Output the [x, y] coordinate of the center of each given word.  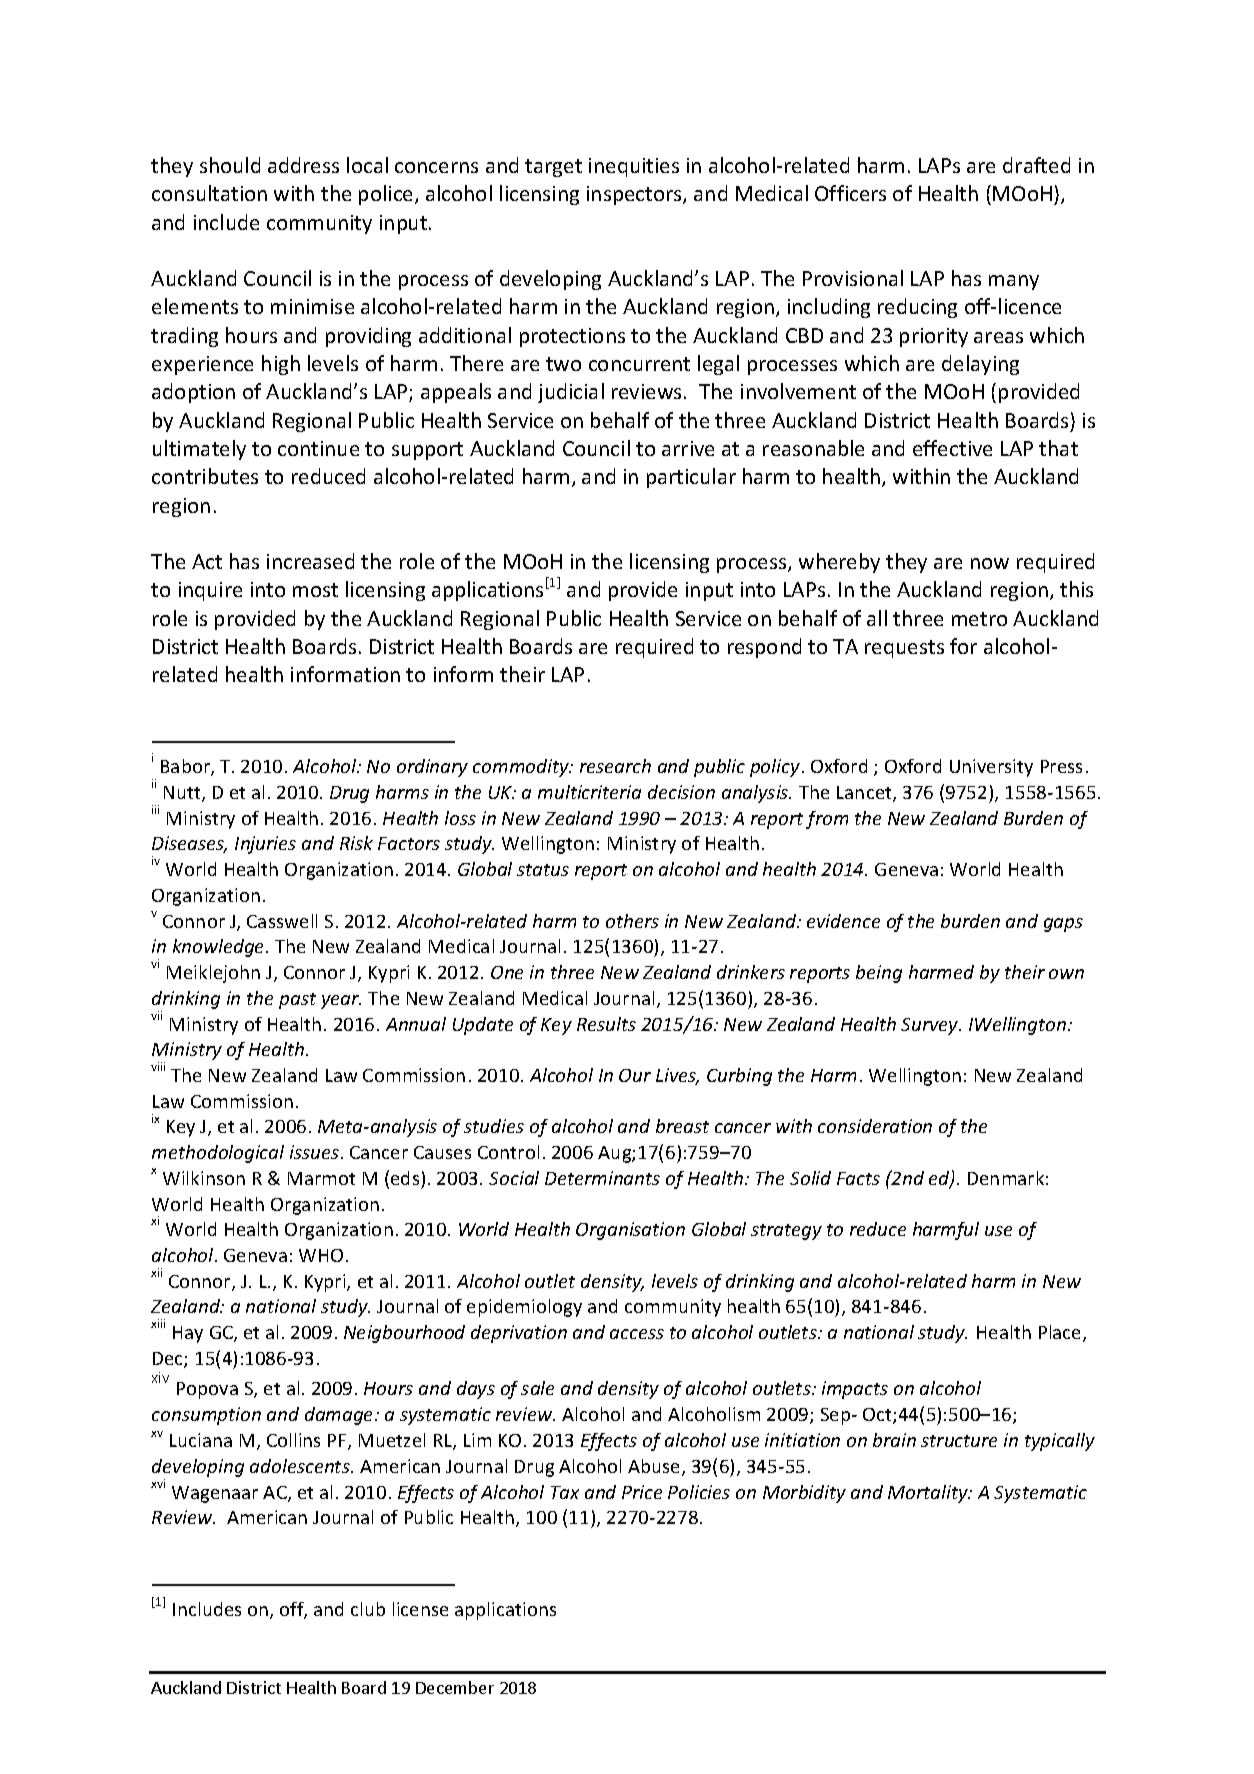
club [368, 1609]
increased [310, 561]
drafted [1036, 165]
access [637, 1334]
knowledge [220, 948]
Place [1061, 1333]
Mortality [929, 1494]
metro [979, 619]
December [455, 1687]
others [632, 921]
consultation [209, 193]
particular [691, 478]
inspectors [635, 195]
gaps [1063, 925]
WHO [321, 1255]
